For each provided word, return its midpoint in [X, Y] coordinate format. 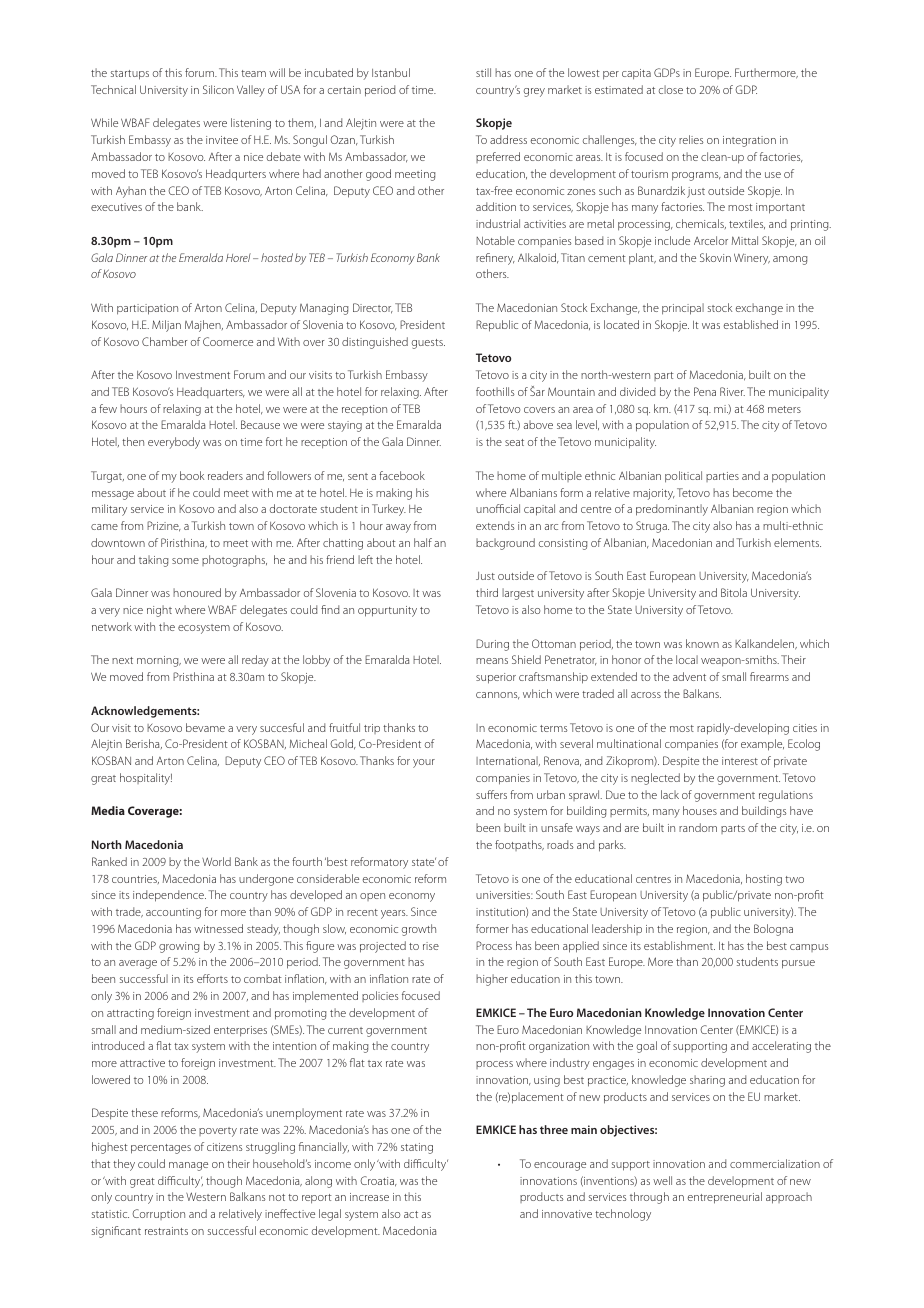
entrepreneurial [725, 1198]
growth [419, 930]
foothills [495, 391]
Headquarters [211, 392]
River [732, 391]
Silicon [218, 89]
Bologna [773, 930]
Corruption [158, 1214]
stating [417, 1148]
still [483, 72]
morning [159, 661]
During [492, 645]
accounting [173, 913]
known [702, 643]
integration [749, 141]
